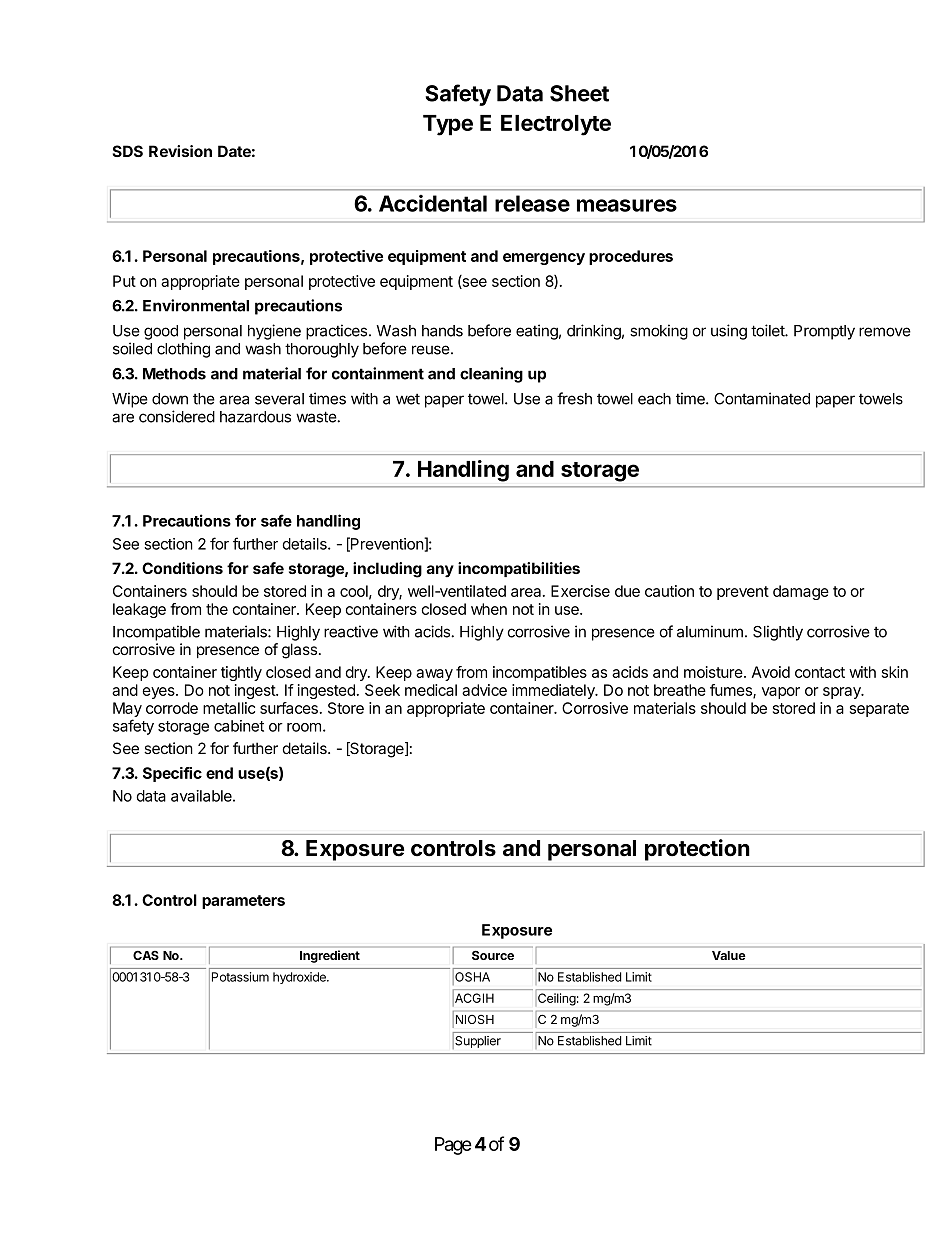  What do you see at coordinates (453, 1146) in the image?
I see `Page` at bounding box center [453, 1146].
